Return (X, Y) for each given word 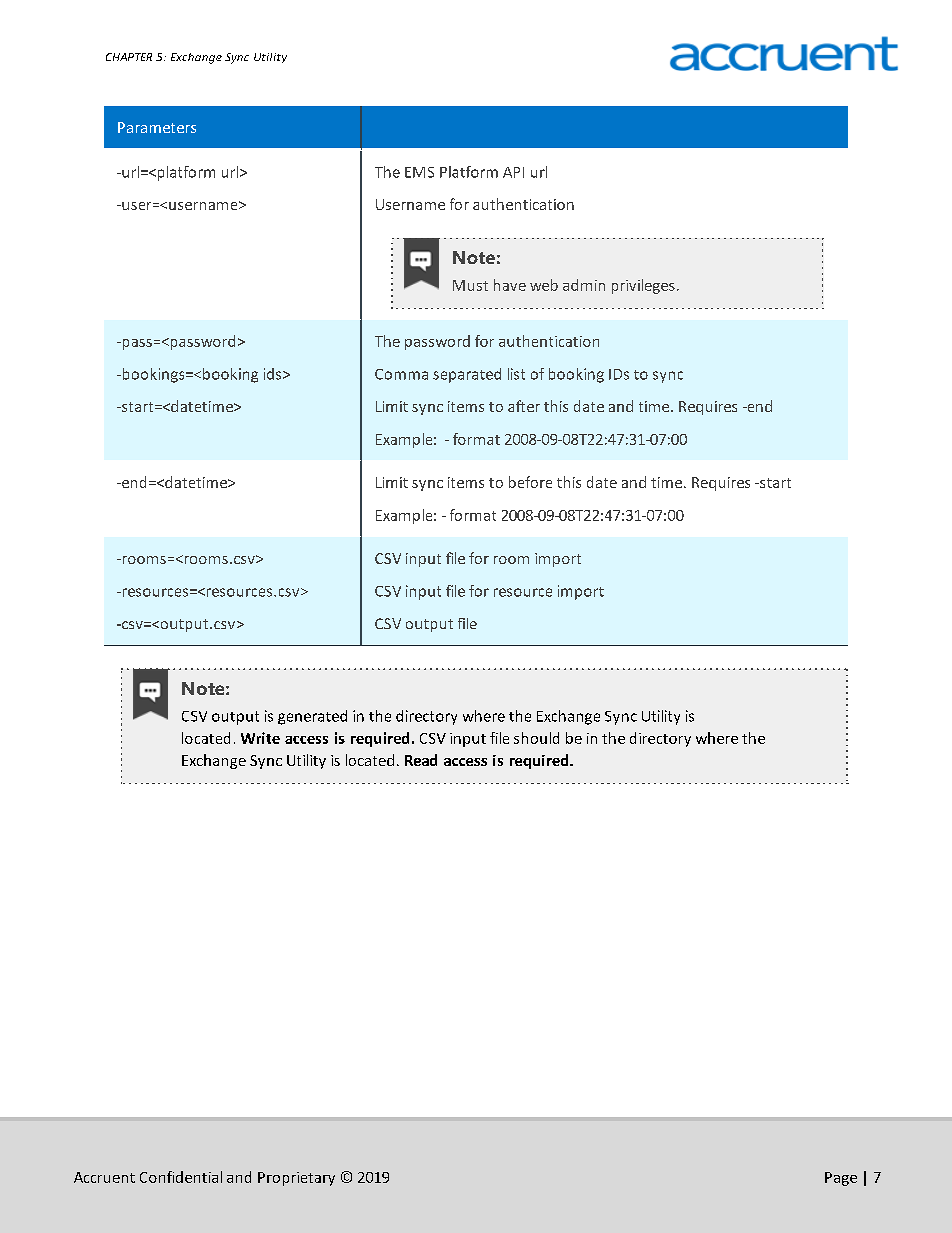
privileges (643, 286)
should (536, 738)
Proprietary (296, 1179)
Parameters (157, 127)
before (530, 482)
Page (841, 1179)
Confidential (181, 1177)
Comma (401, 374)
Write (260, 738)
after (524, 406)
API (513, 172)
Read (421, 760)
